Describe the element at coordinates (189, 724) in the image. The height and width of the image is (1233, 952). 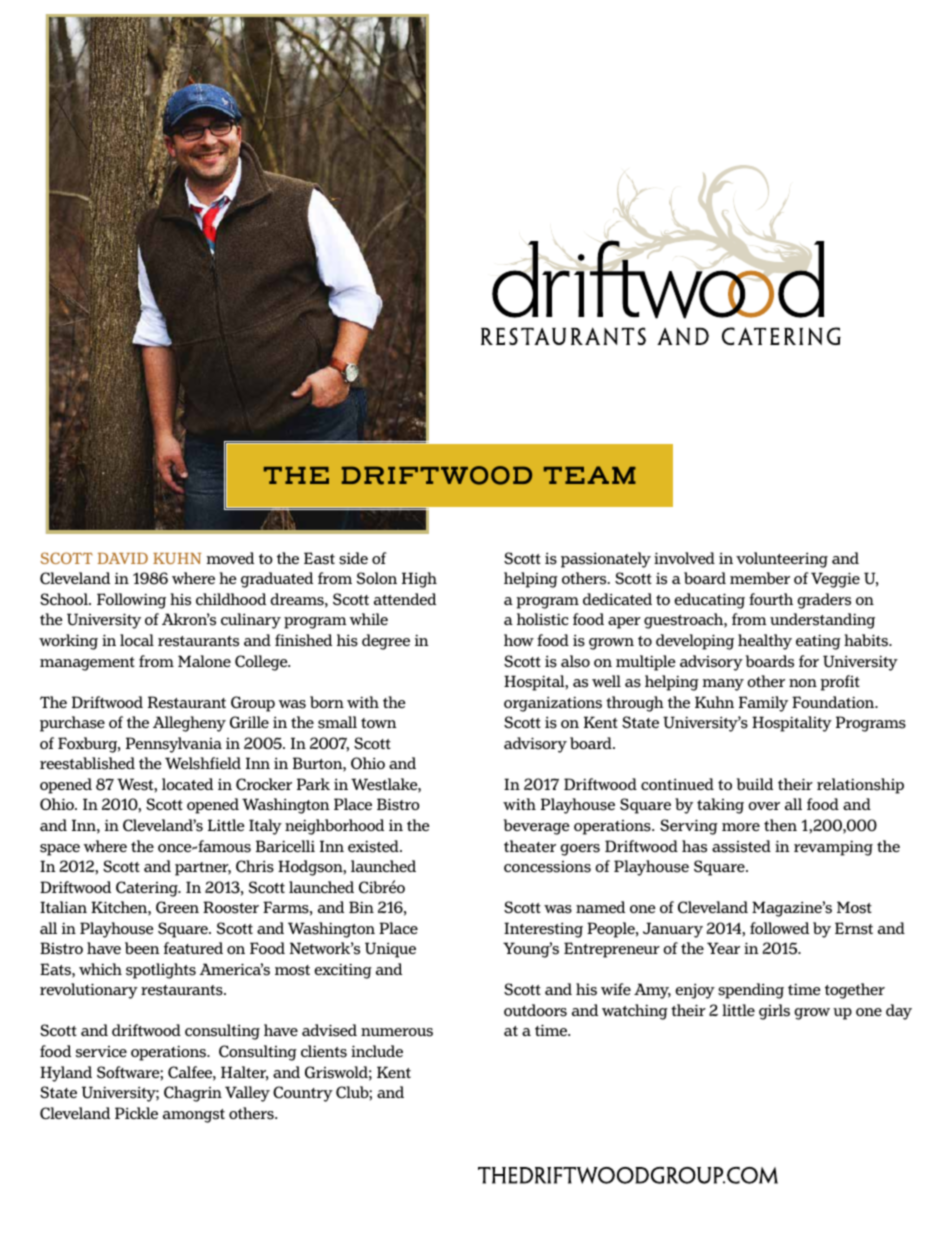
I see `Allegheny` at that location.
